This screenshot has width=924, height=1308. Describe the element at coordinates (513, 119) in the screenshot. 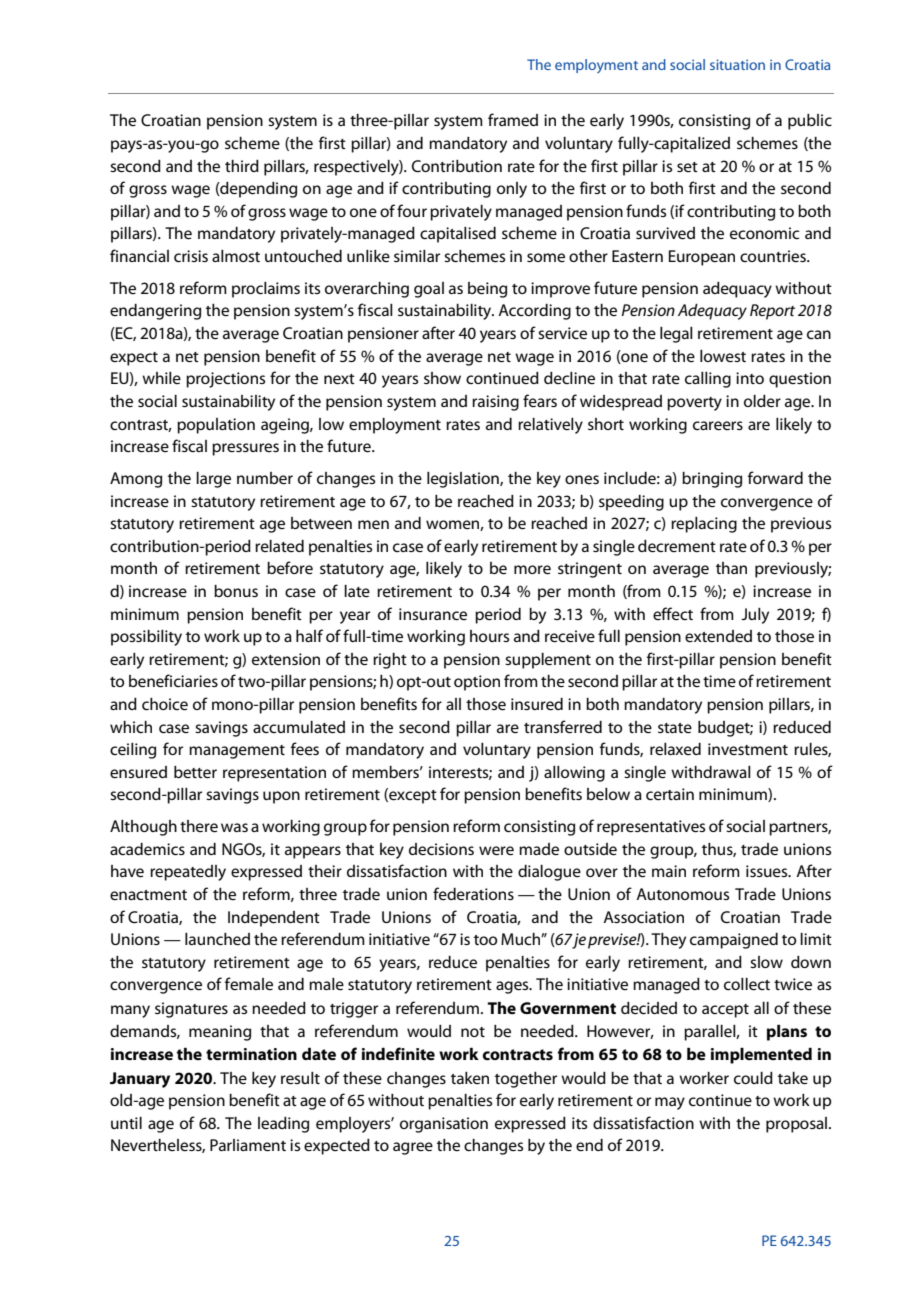

I see `framed` at that location.
